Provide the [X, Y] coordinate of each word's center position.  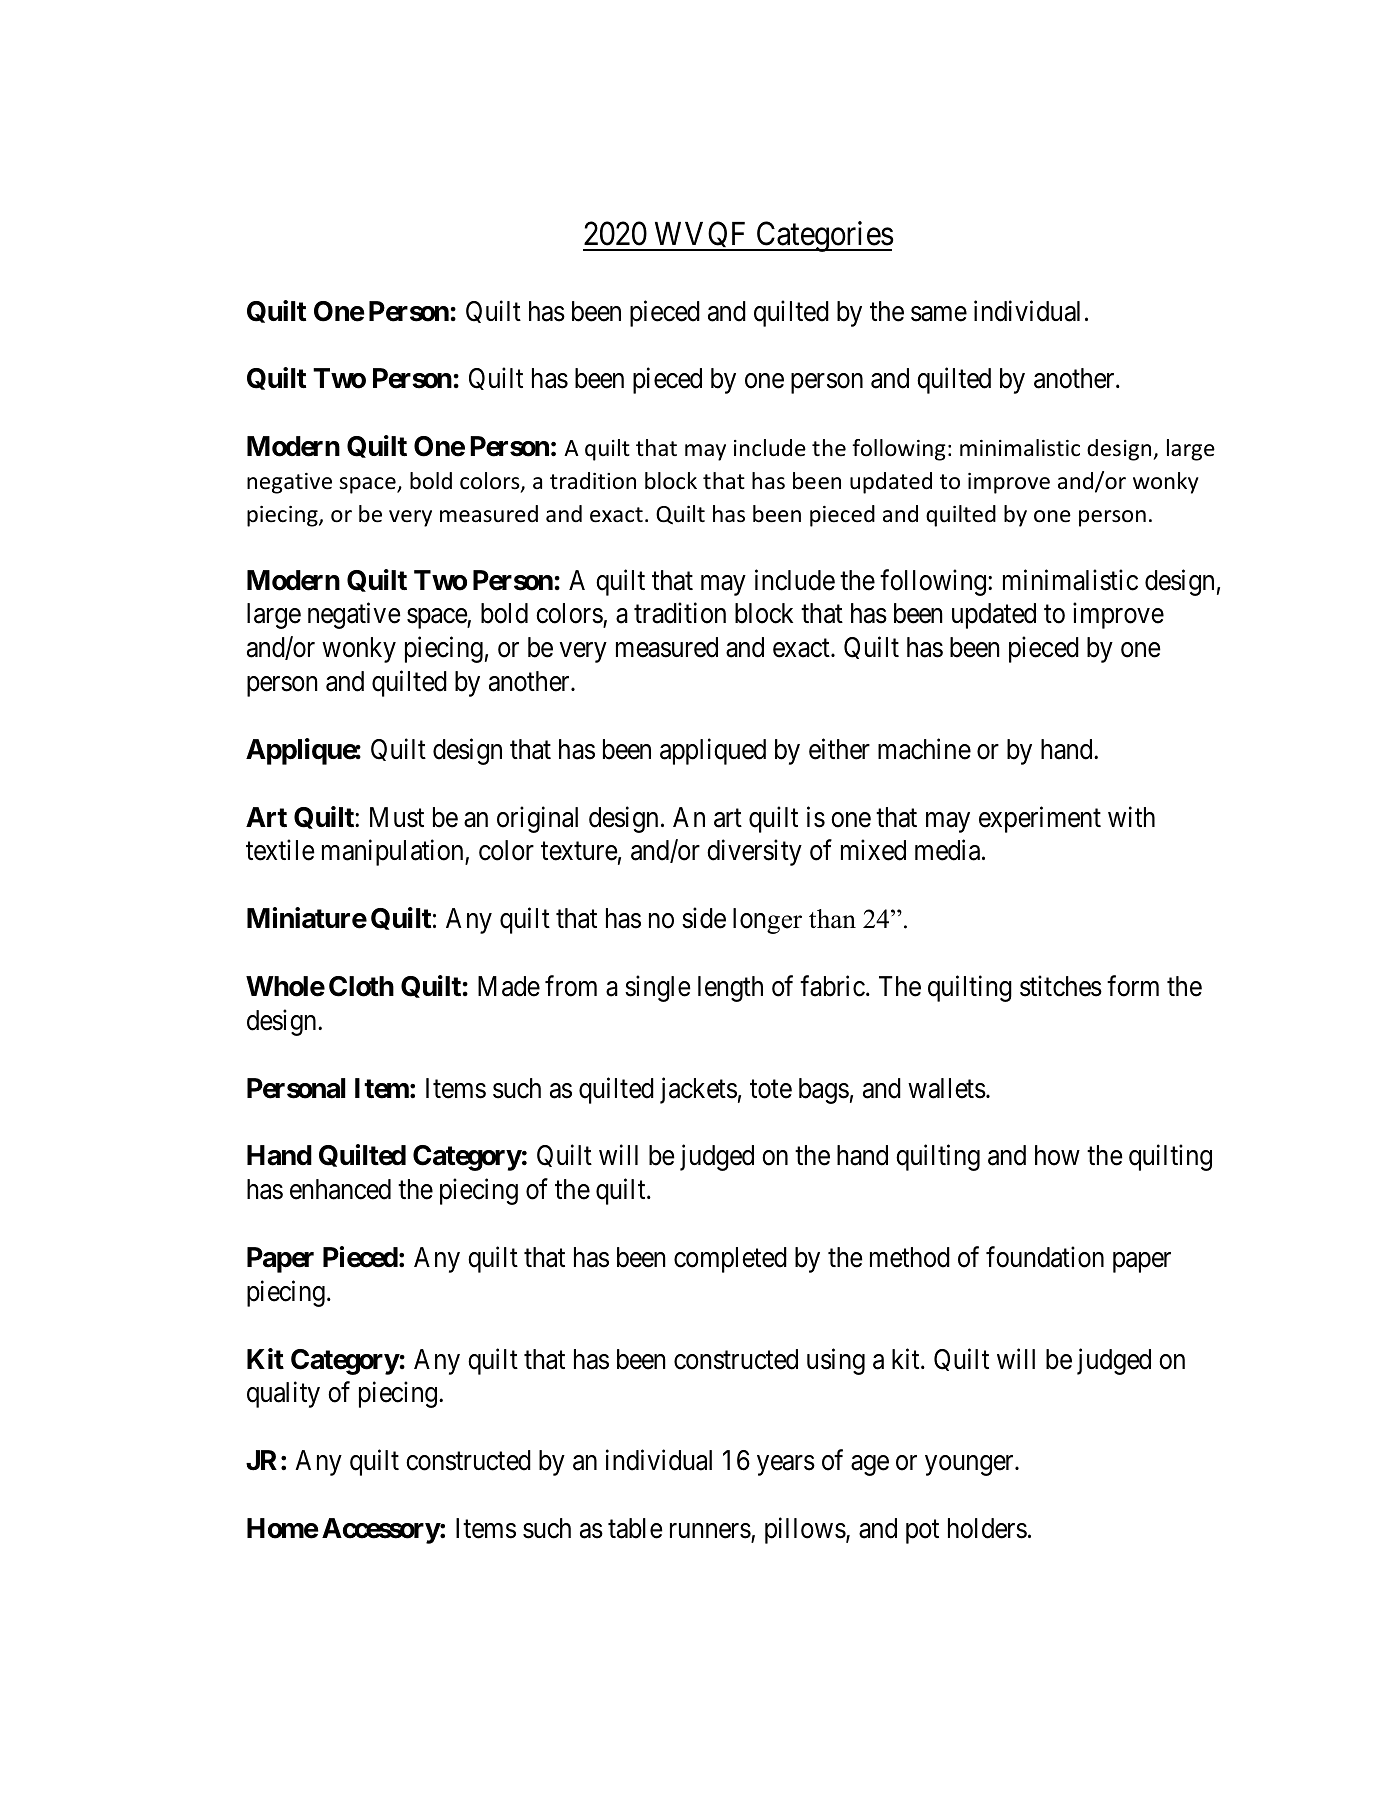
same [939, 314]
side [704, 918]
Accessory [381, 1531]
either [839, 749]
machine [924, 749]
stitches [1061, 986]
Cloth [361, 986]
